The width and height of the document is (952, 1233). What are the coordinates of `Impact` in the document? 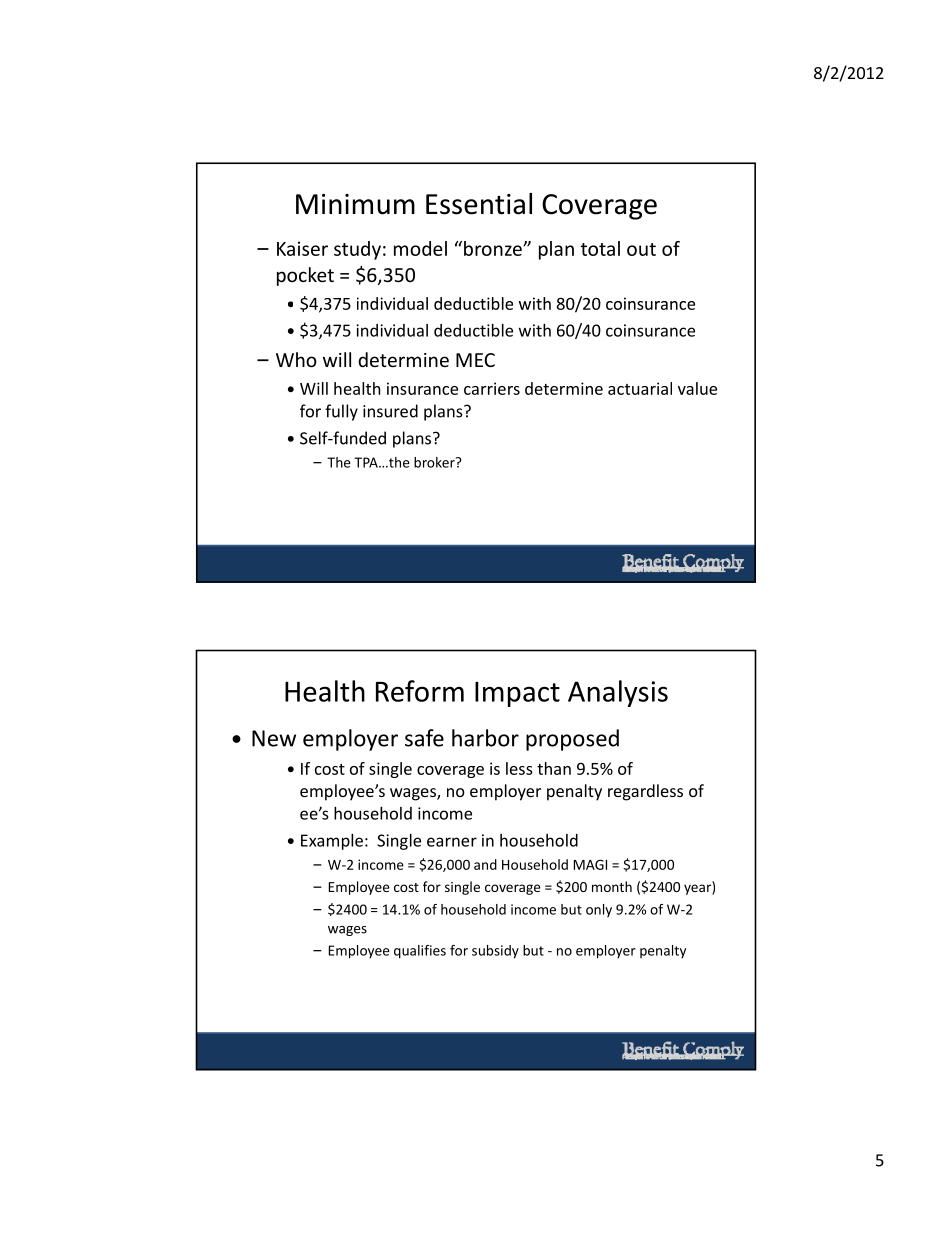 It's located at (517, 694).
